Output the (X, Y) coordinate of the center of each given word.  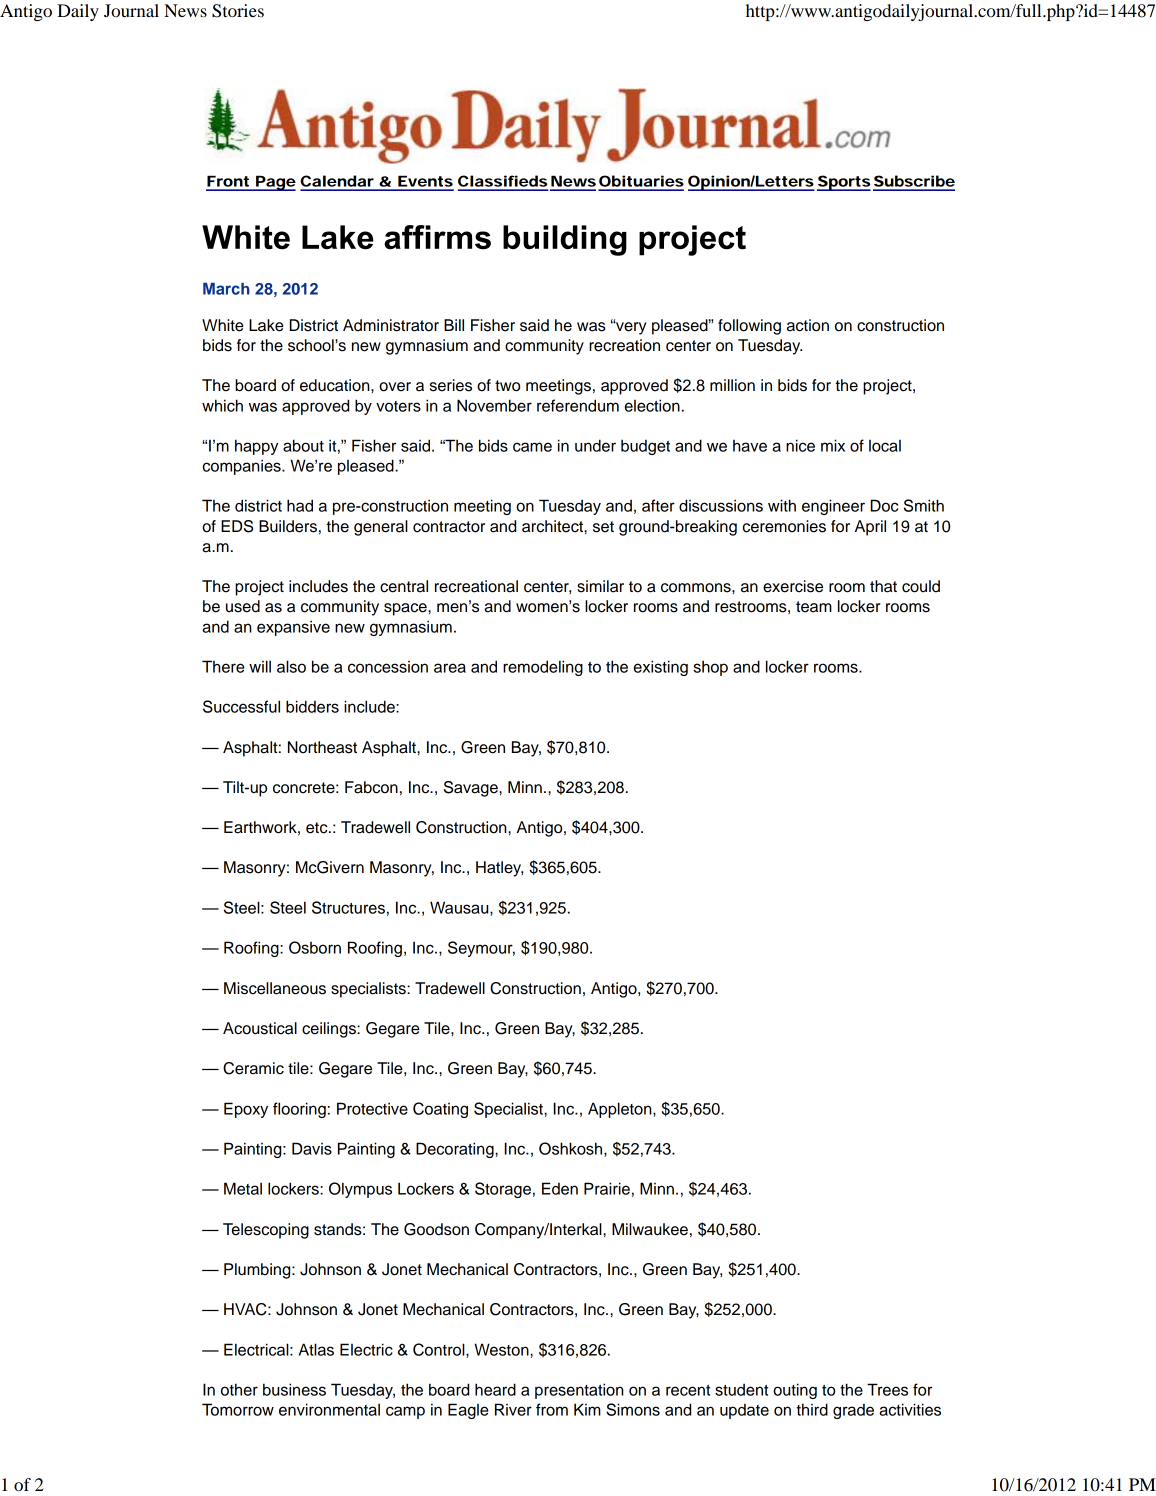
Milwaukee (650, 1229)
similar (600, 586)
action (808, 325)
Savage (472, 789)
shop (710, 668)
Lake (266, 325)
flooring (299, 1110)
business (294, 1389)
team (814, 607)
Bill (454, 325)
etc (318, 828)
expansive (293, 628)
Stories (238, 11)
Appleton (621, 1110)
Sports (844, 183)
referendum (578, 405)
